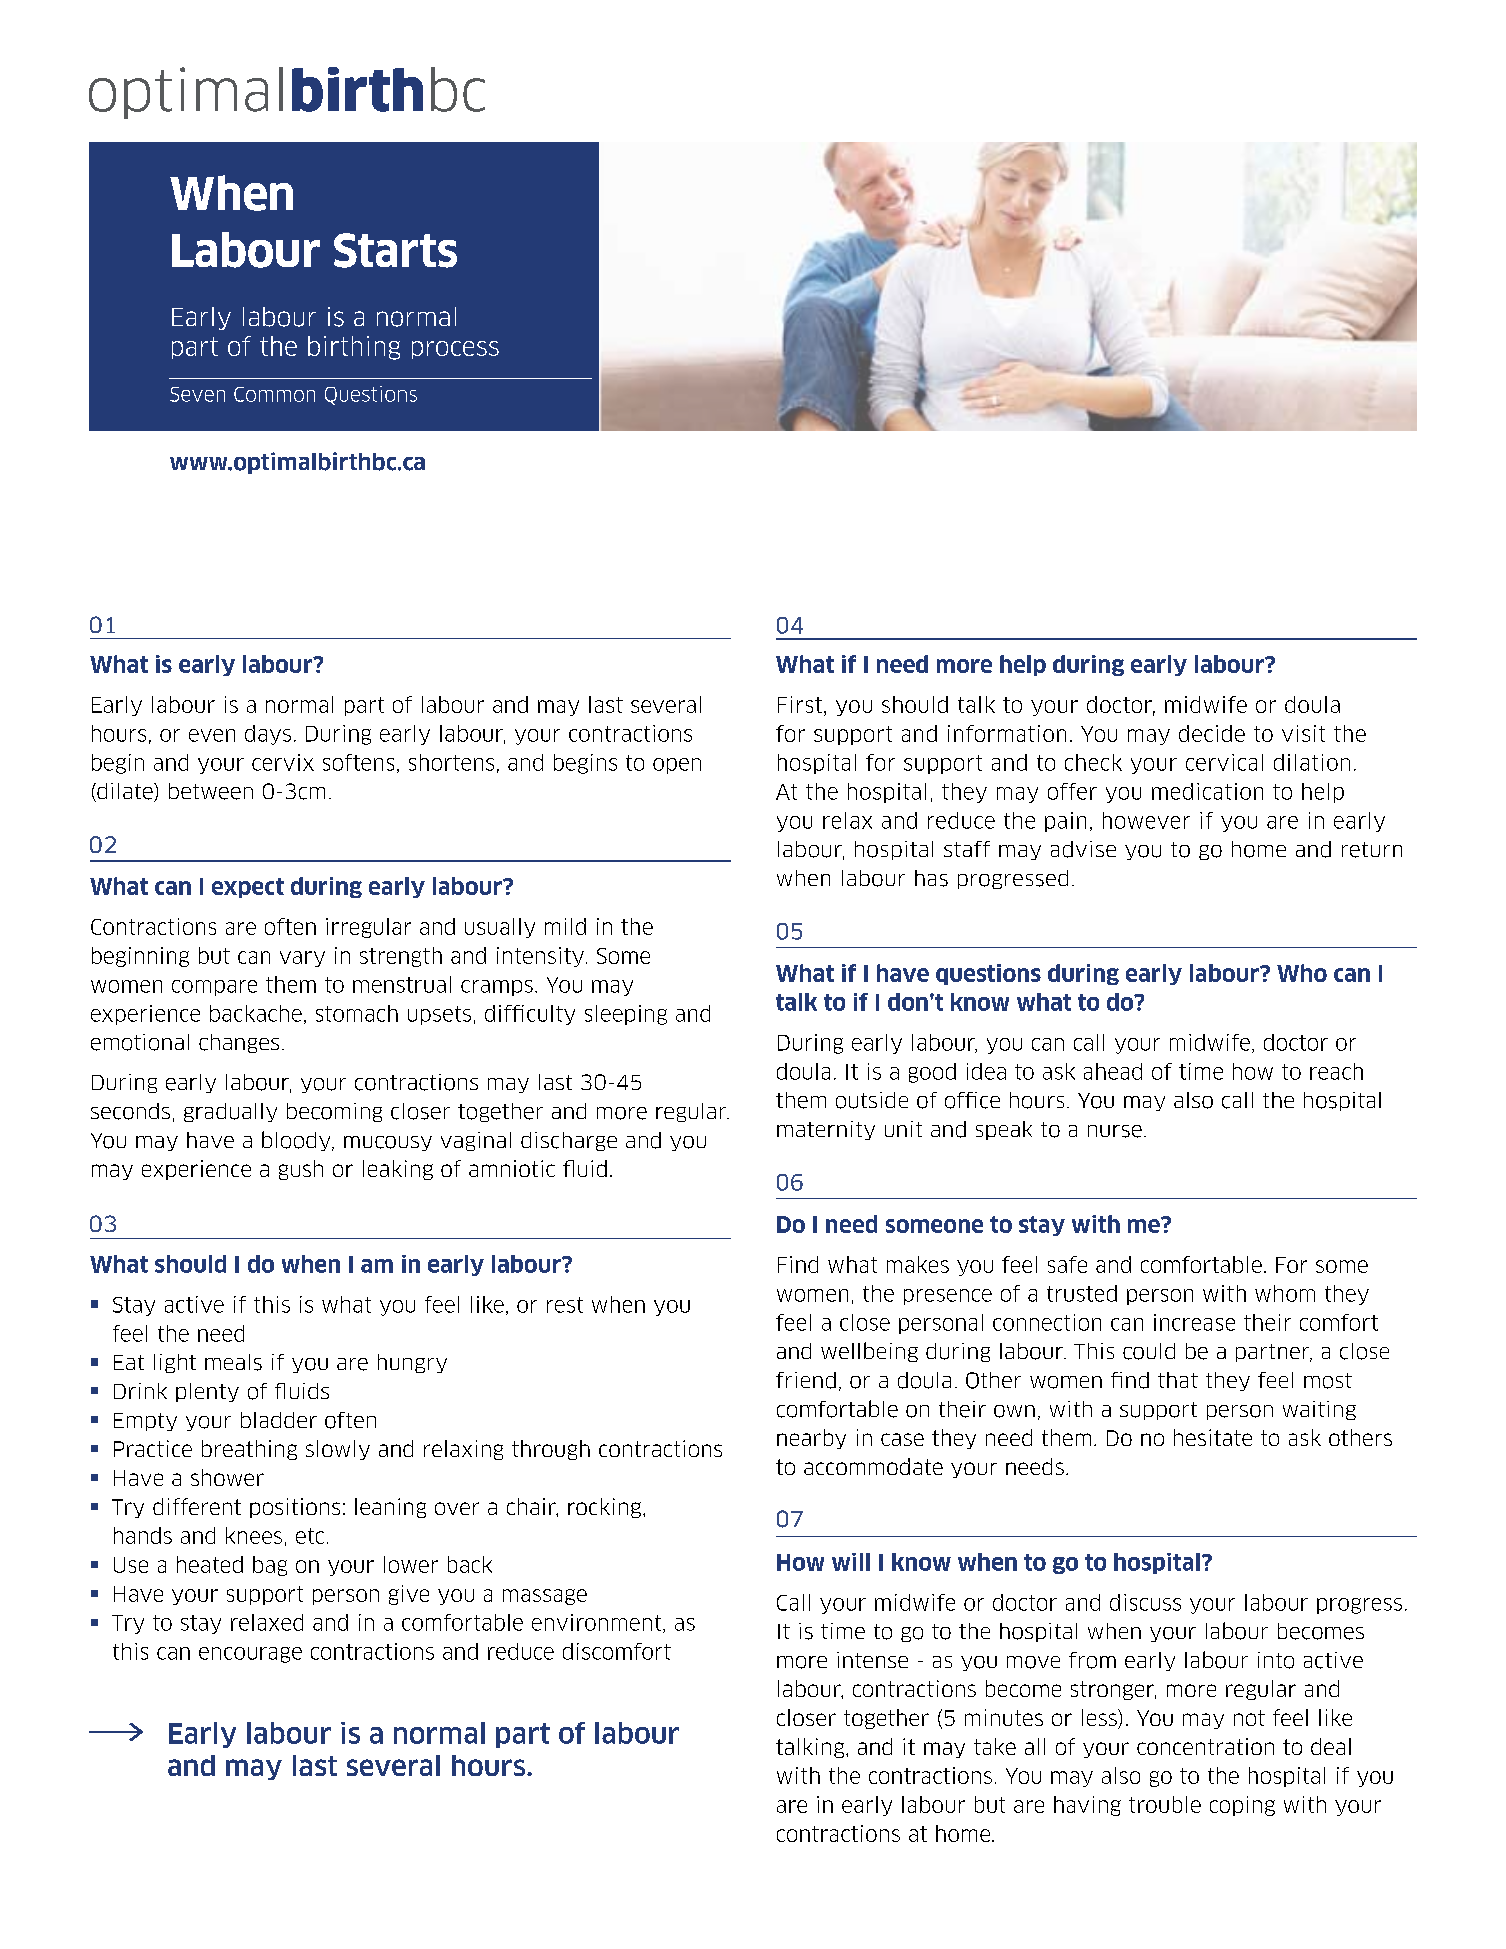 The height and width of the screenshot is (1949, 1506). What do you see at coordinates (1113, 1071) in the screenshot?
I see `ahead` at bounding box center [1113, 1071].
